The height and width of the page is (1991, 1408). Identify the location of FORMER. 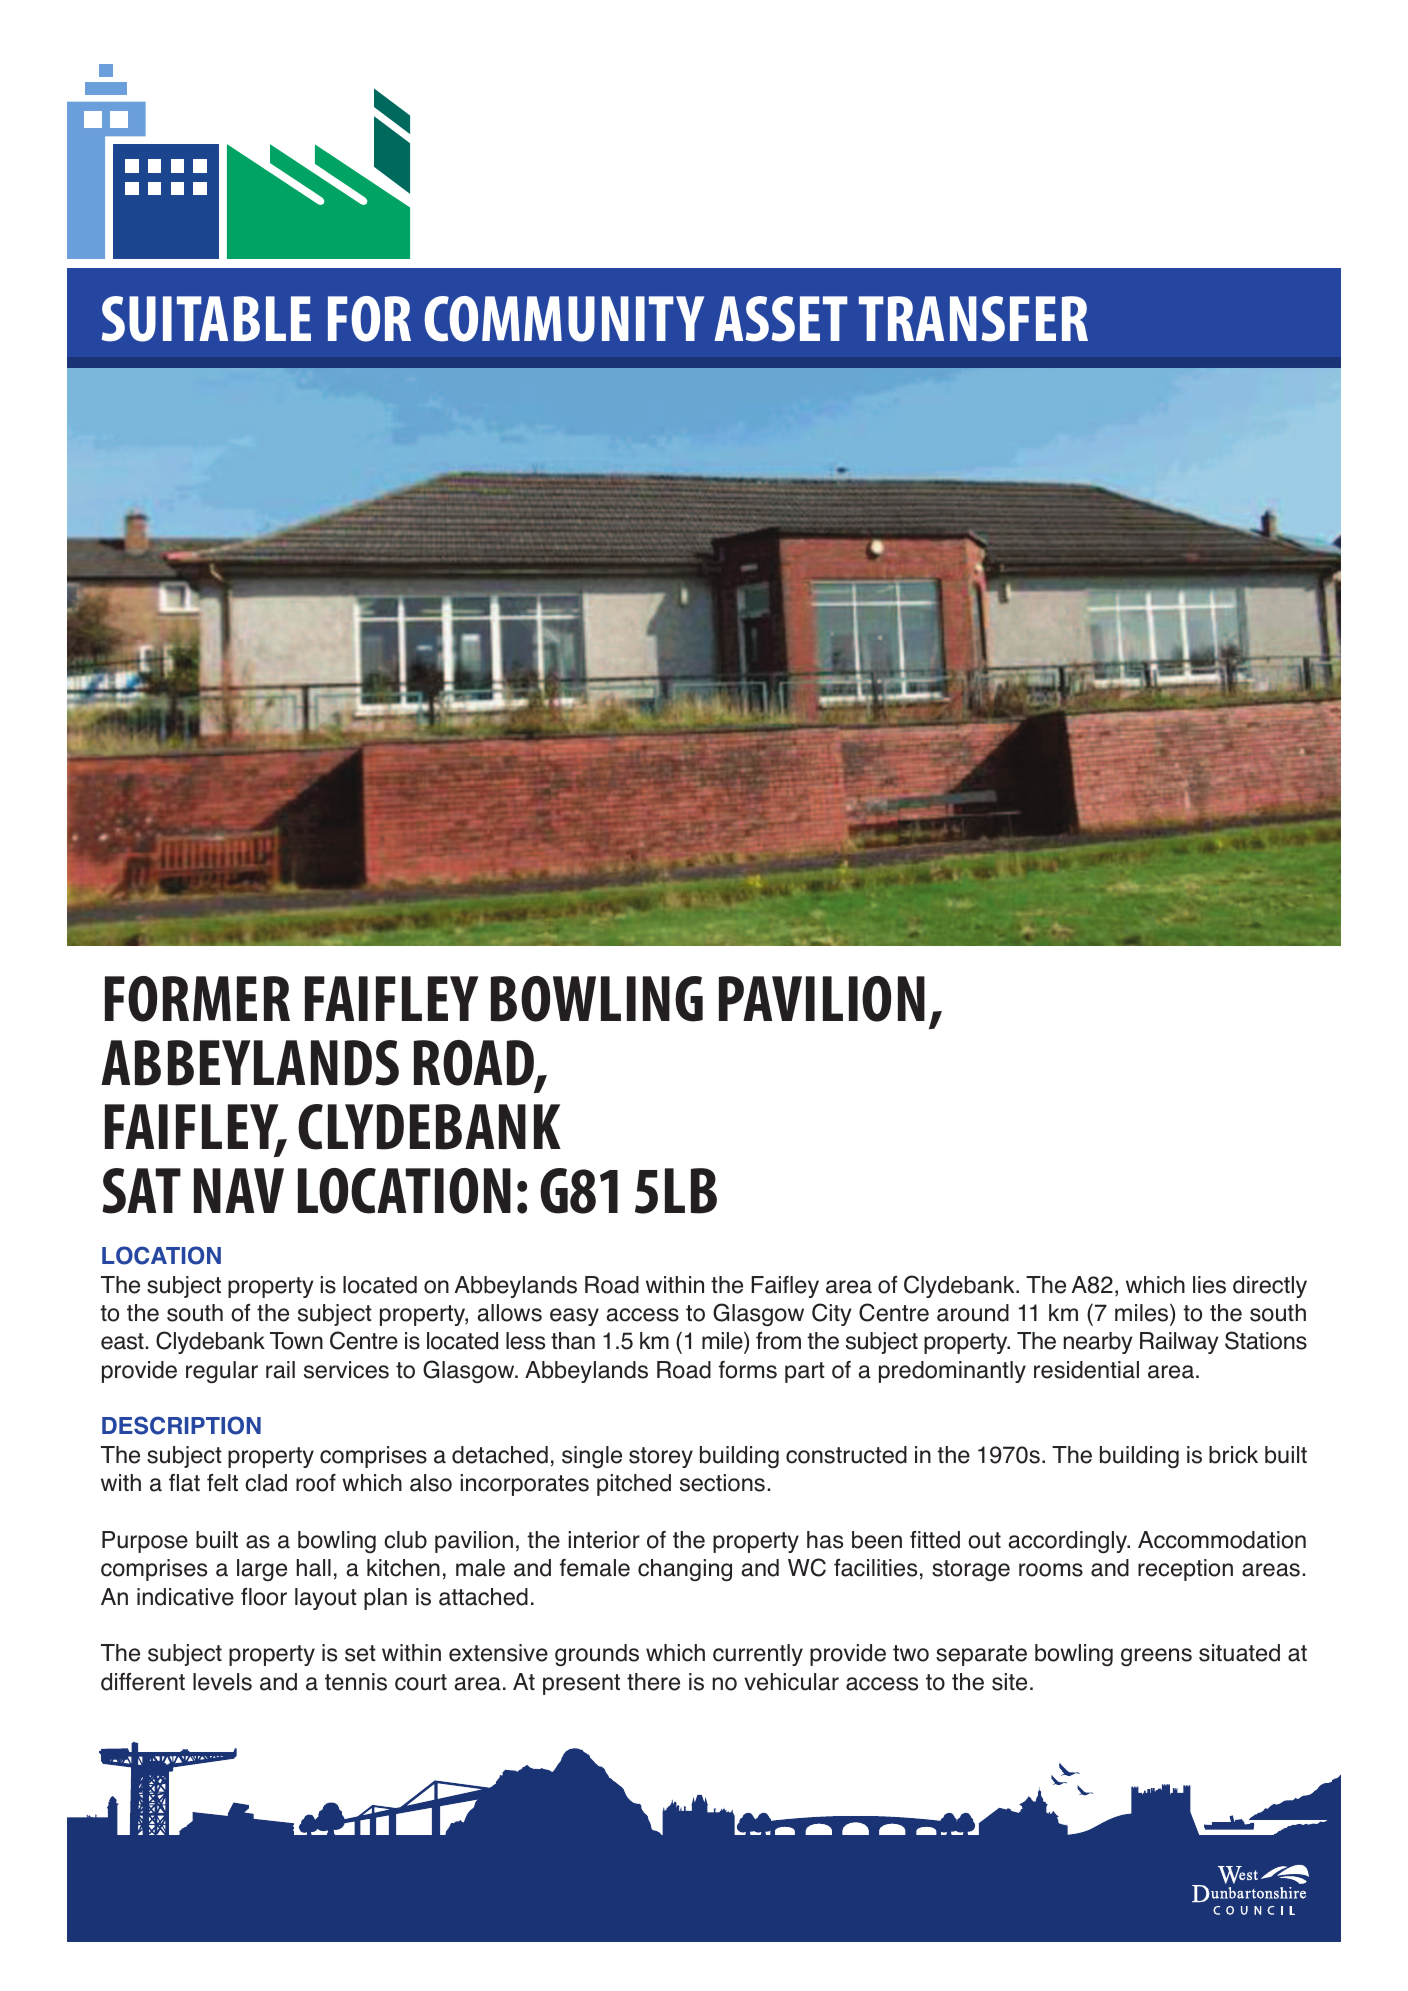
(197, 999).
